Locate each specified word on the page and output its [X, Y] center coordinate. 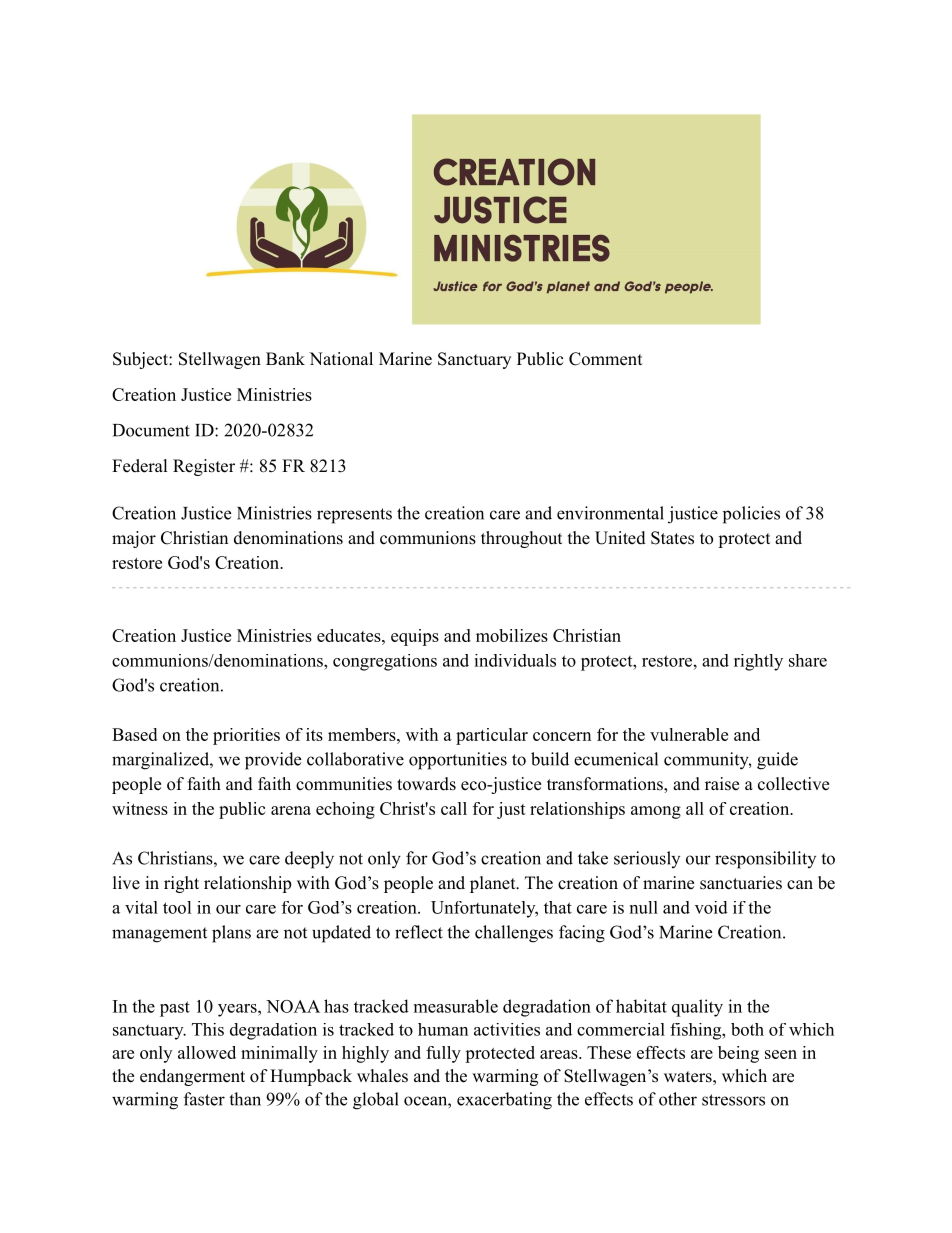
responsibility [765, 860]
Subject [141, 360]
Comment [605, 359]
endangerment [192, 1077]
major [134, 539]
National [341, 359]
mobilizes [512, 635]
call [454, 808]
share [808, 660]
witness [140, 808]
